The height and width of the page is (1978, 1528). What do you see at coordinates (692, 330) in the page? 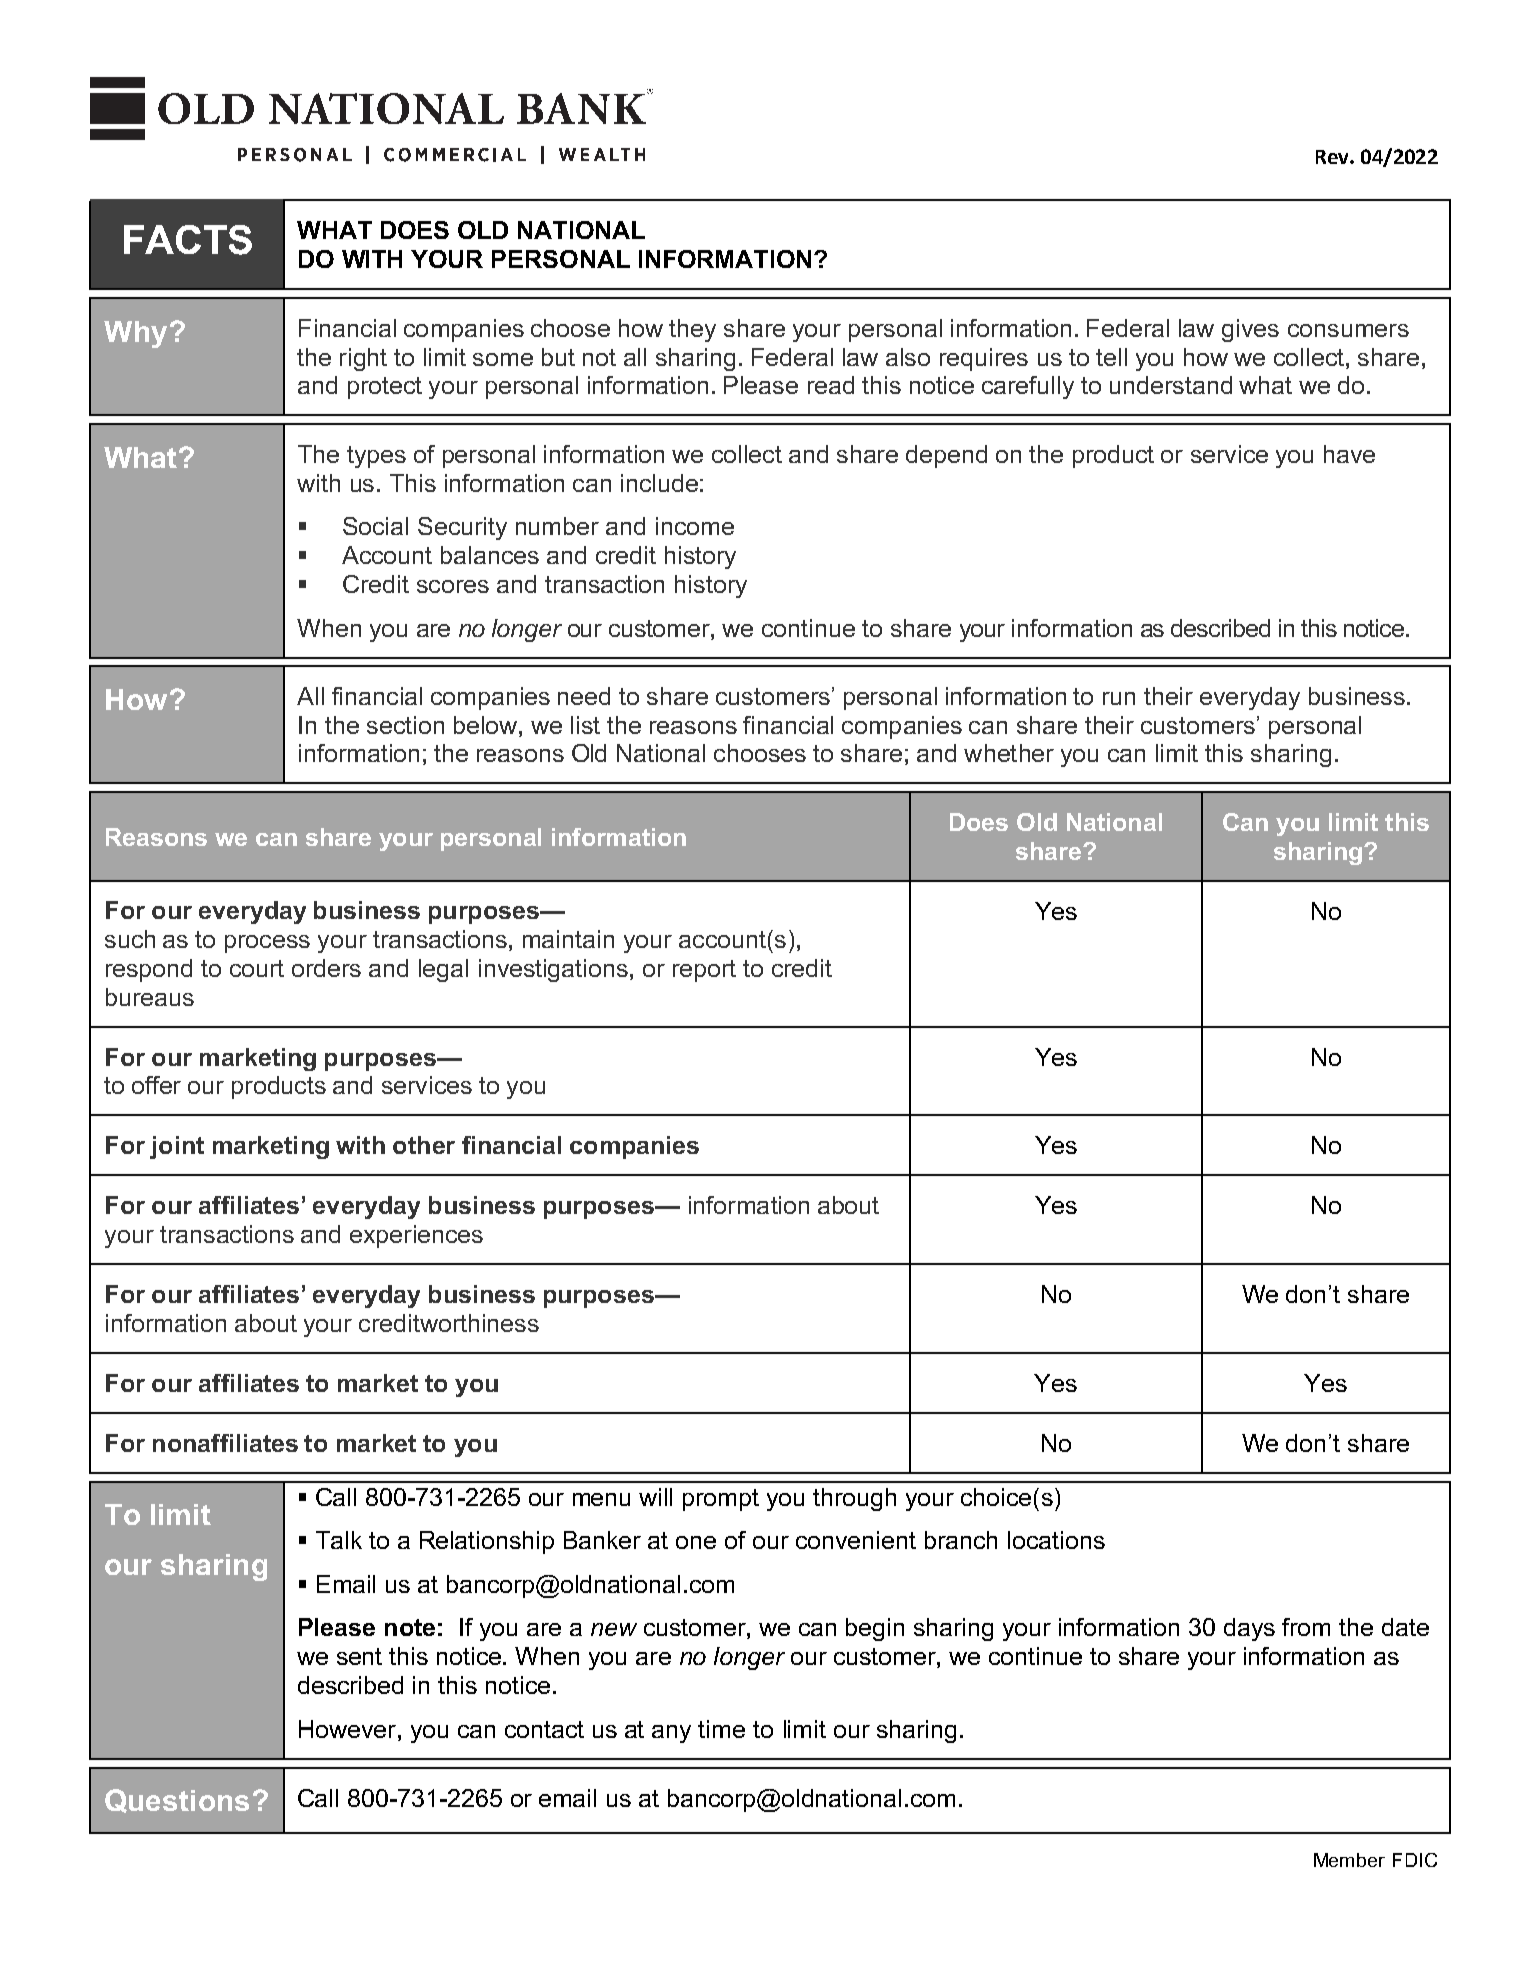
I see `they` at bounding box center [692, 330].
